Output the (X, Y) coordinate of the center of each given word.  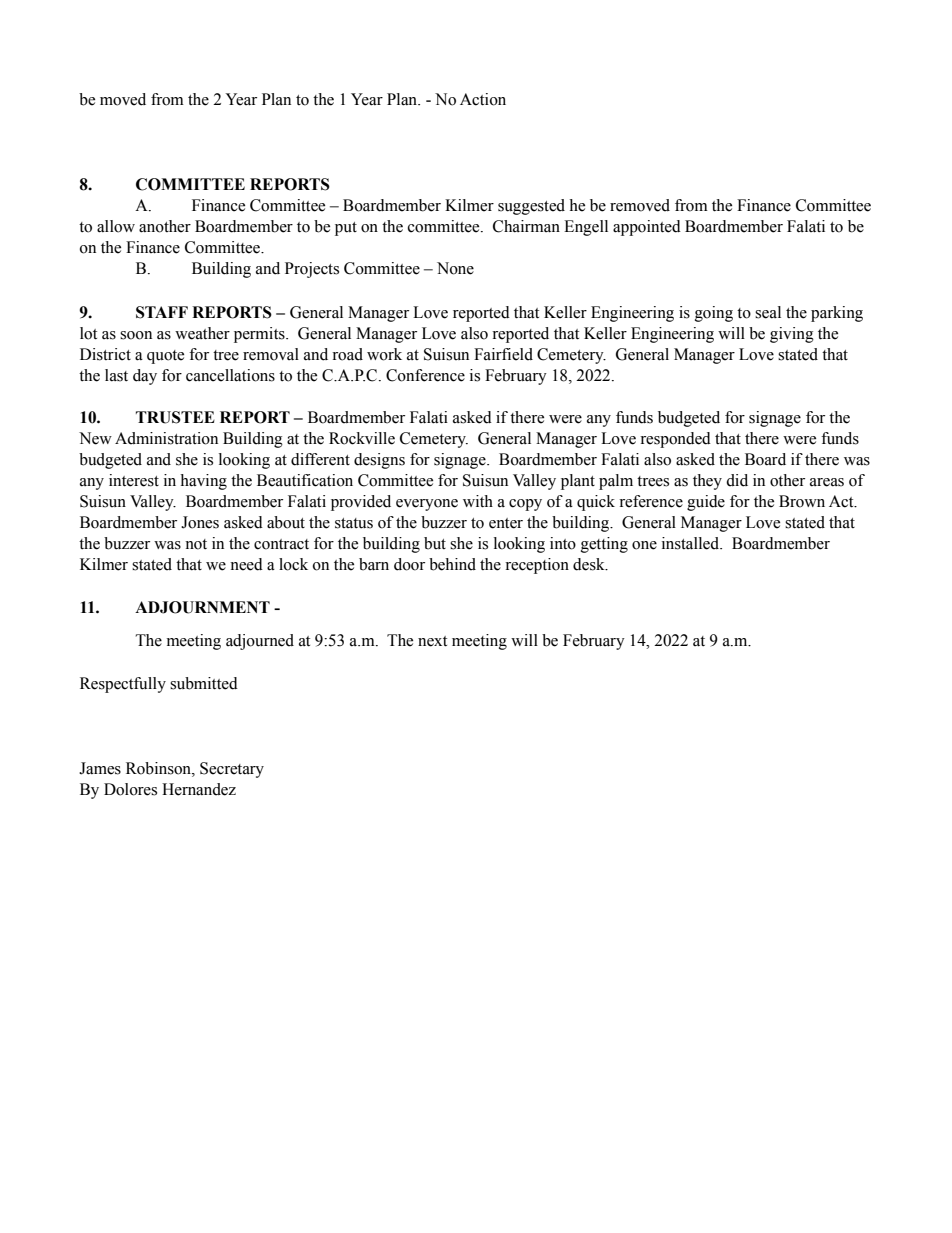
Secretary (232, 770)
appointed (647, 228)
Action (483, 99)
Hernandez (199, 789)
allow (116, 226)
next (432, 641)
